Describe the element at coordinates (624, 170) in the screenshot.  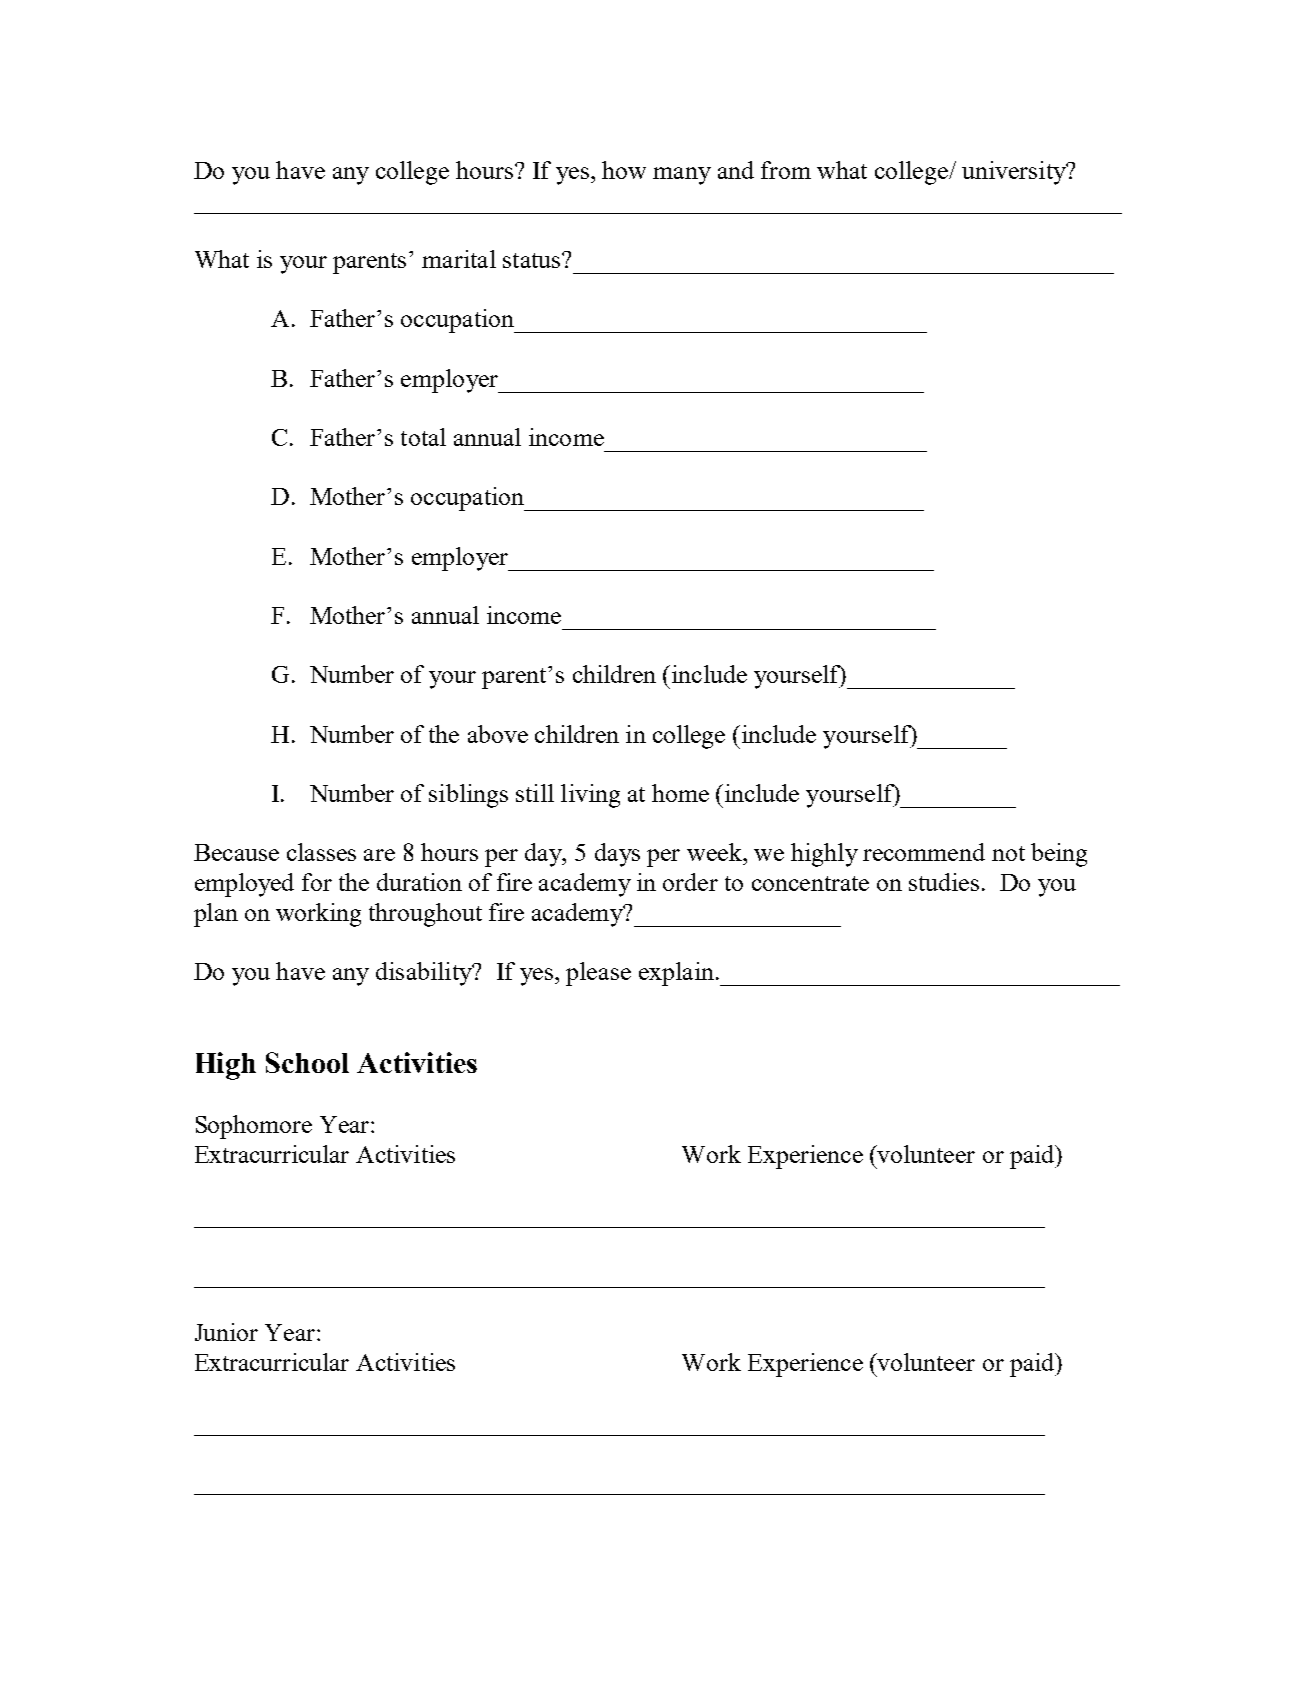
I see `how` at that location.
